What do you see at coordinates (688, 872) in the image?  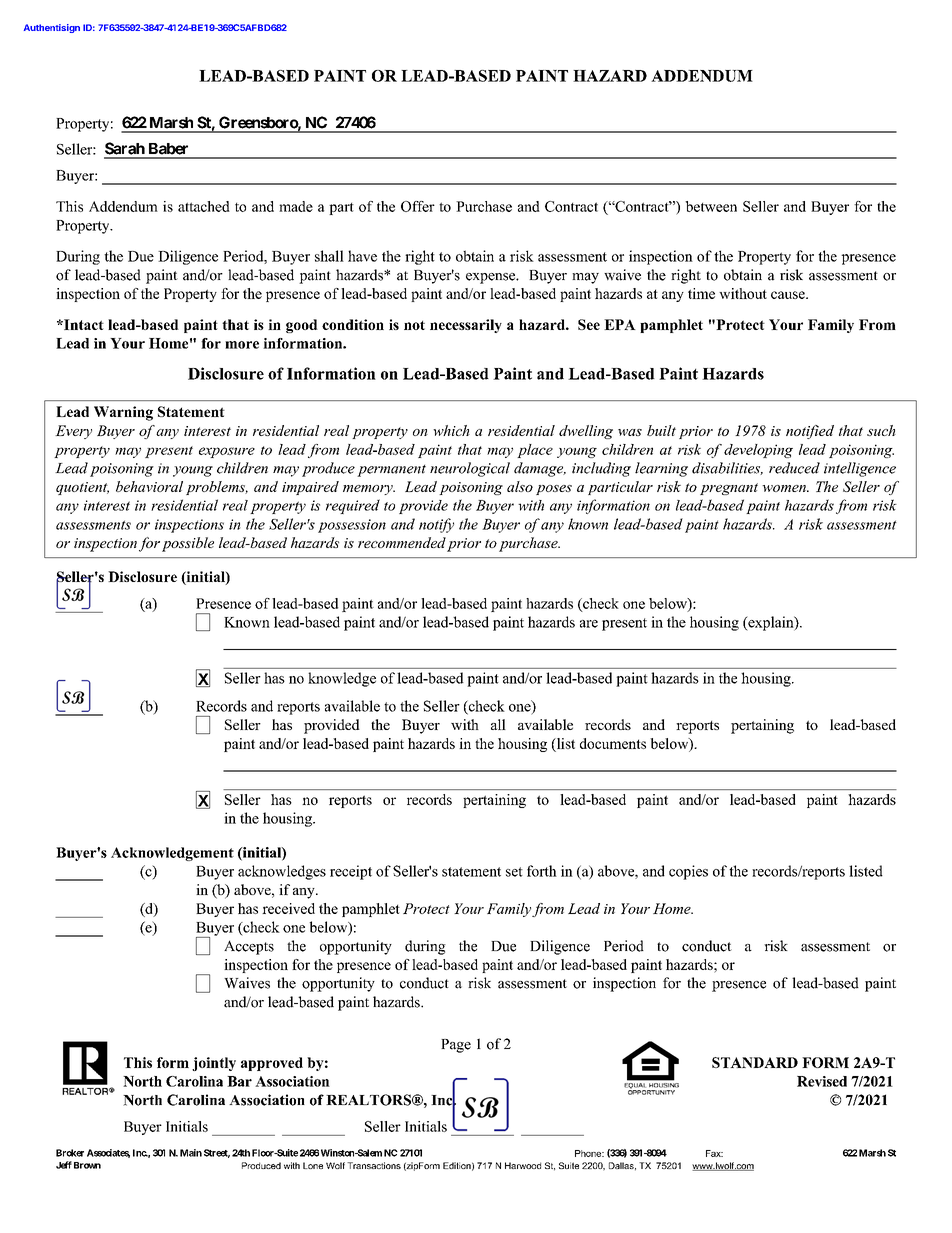 I see `copies` at bounding box center [688, 872].
